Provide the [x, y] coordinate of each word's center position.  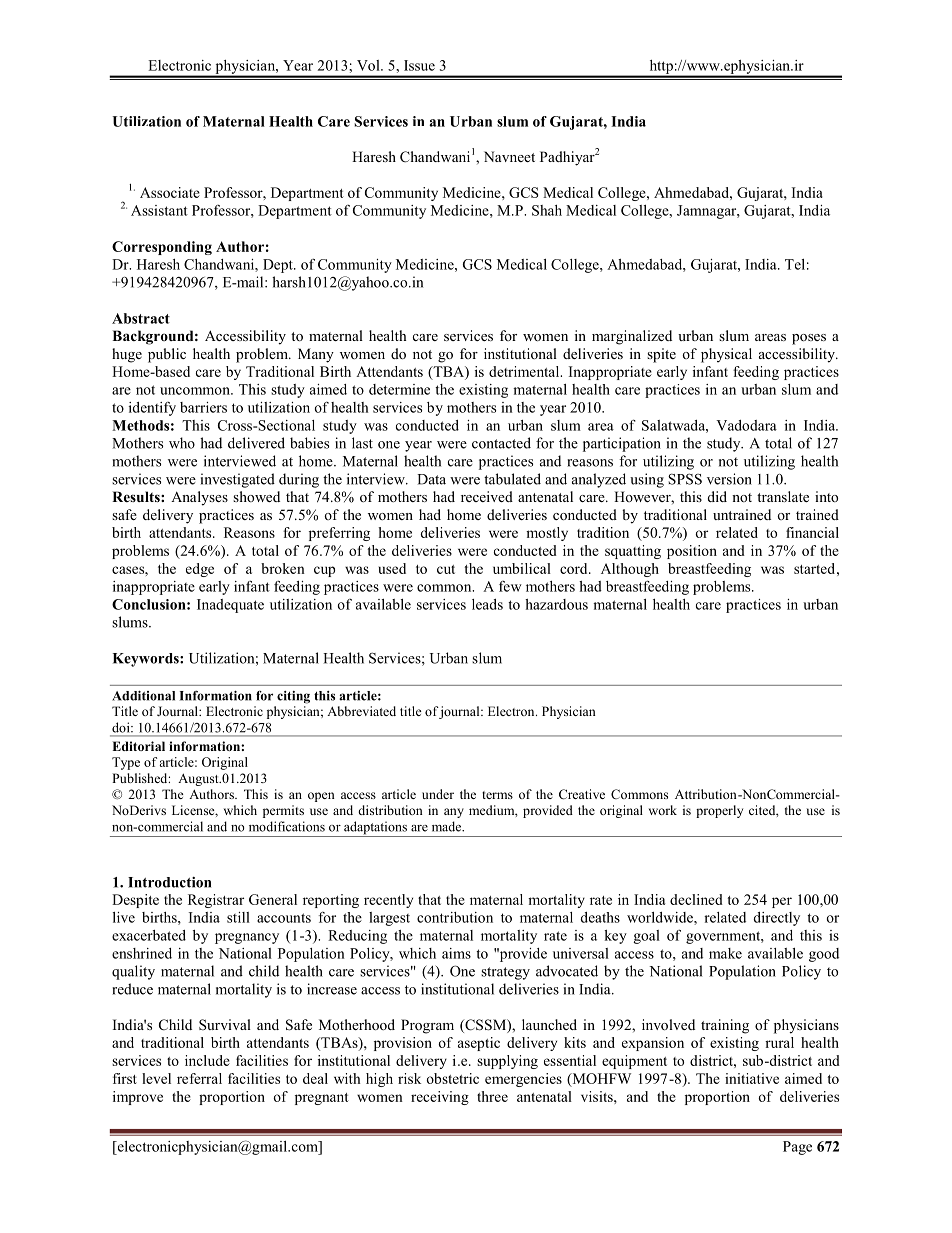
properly [719, 811]
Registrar [216, 901]
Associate [170, 192]
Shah [547, 210]
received [487, 496]
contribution [455, 917]
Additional [143, 695]
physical [726, 355]
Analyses [199, 498]
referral [199, 1078]
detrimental [525, 371]
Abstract [141, 318]
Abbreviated [361, 711]
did [717, 496]
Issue [419, 65]
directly [776, 919]
